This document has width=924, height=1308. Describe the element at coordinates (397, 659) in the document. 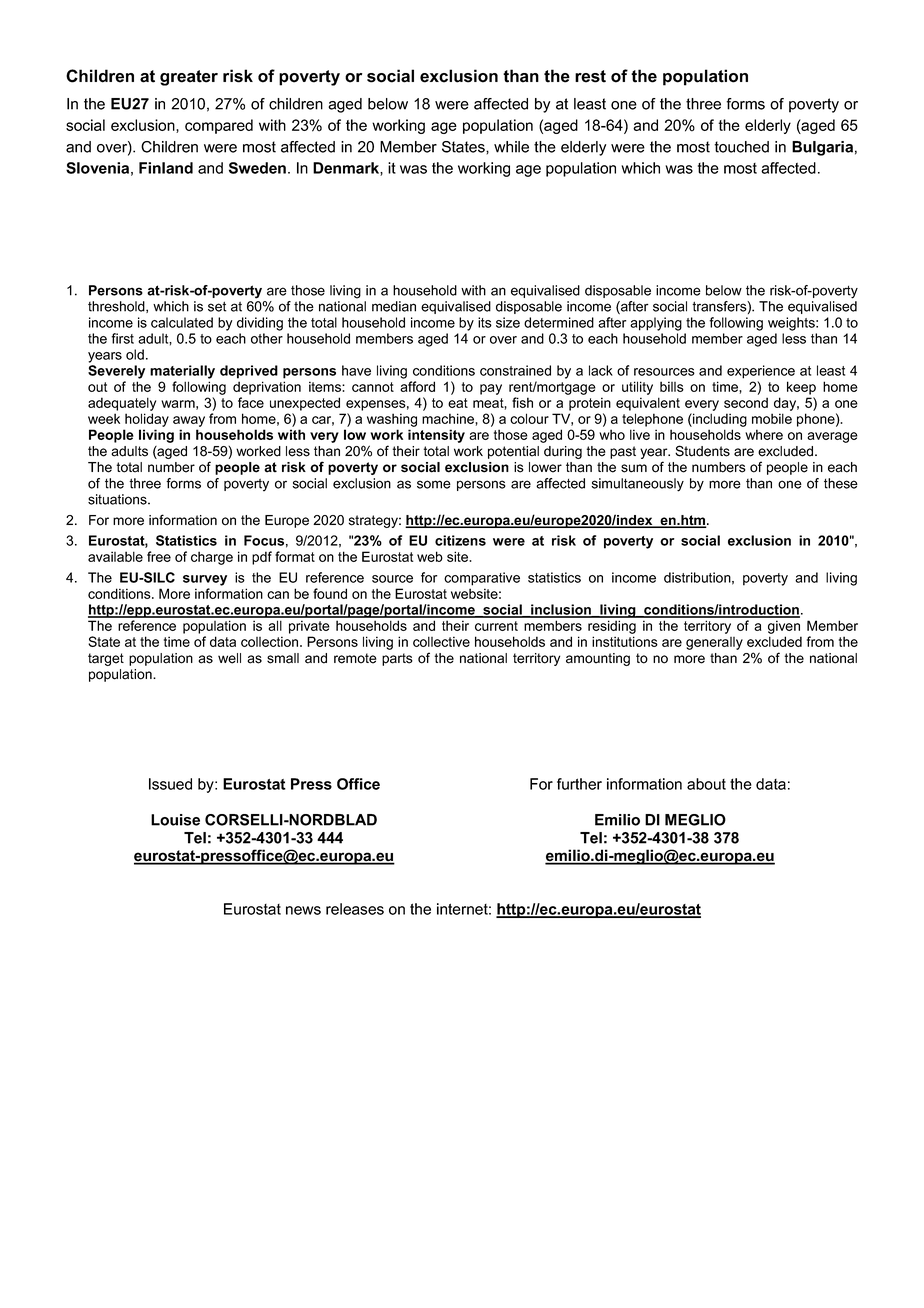

I see `parts` at that location.
